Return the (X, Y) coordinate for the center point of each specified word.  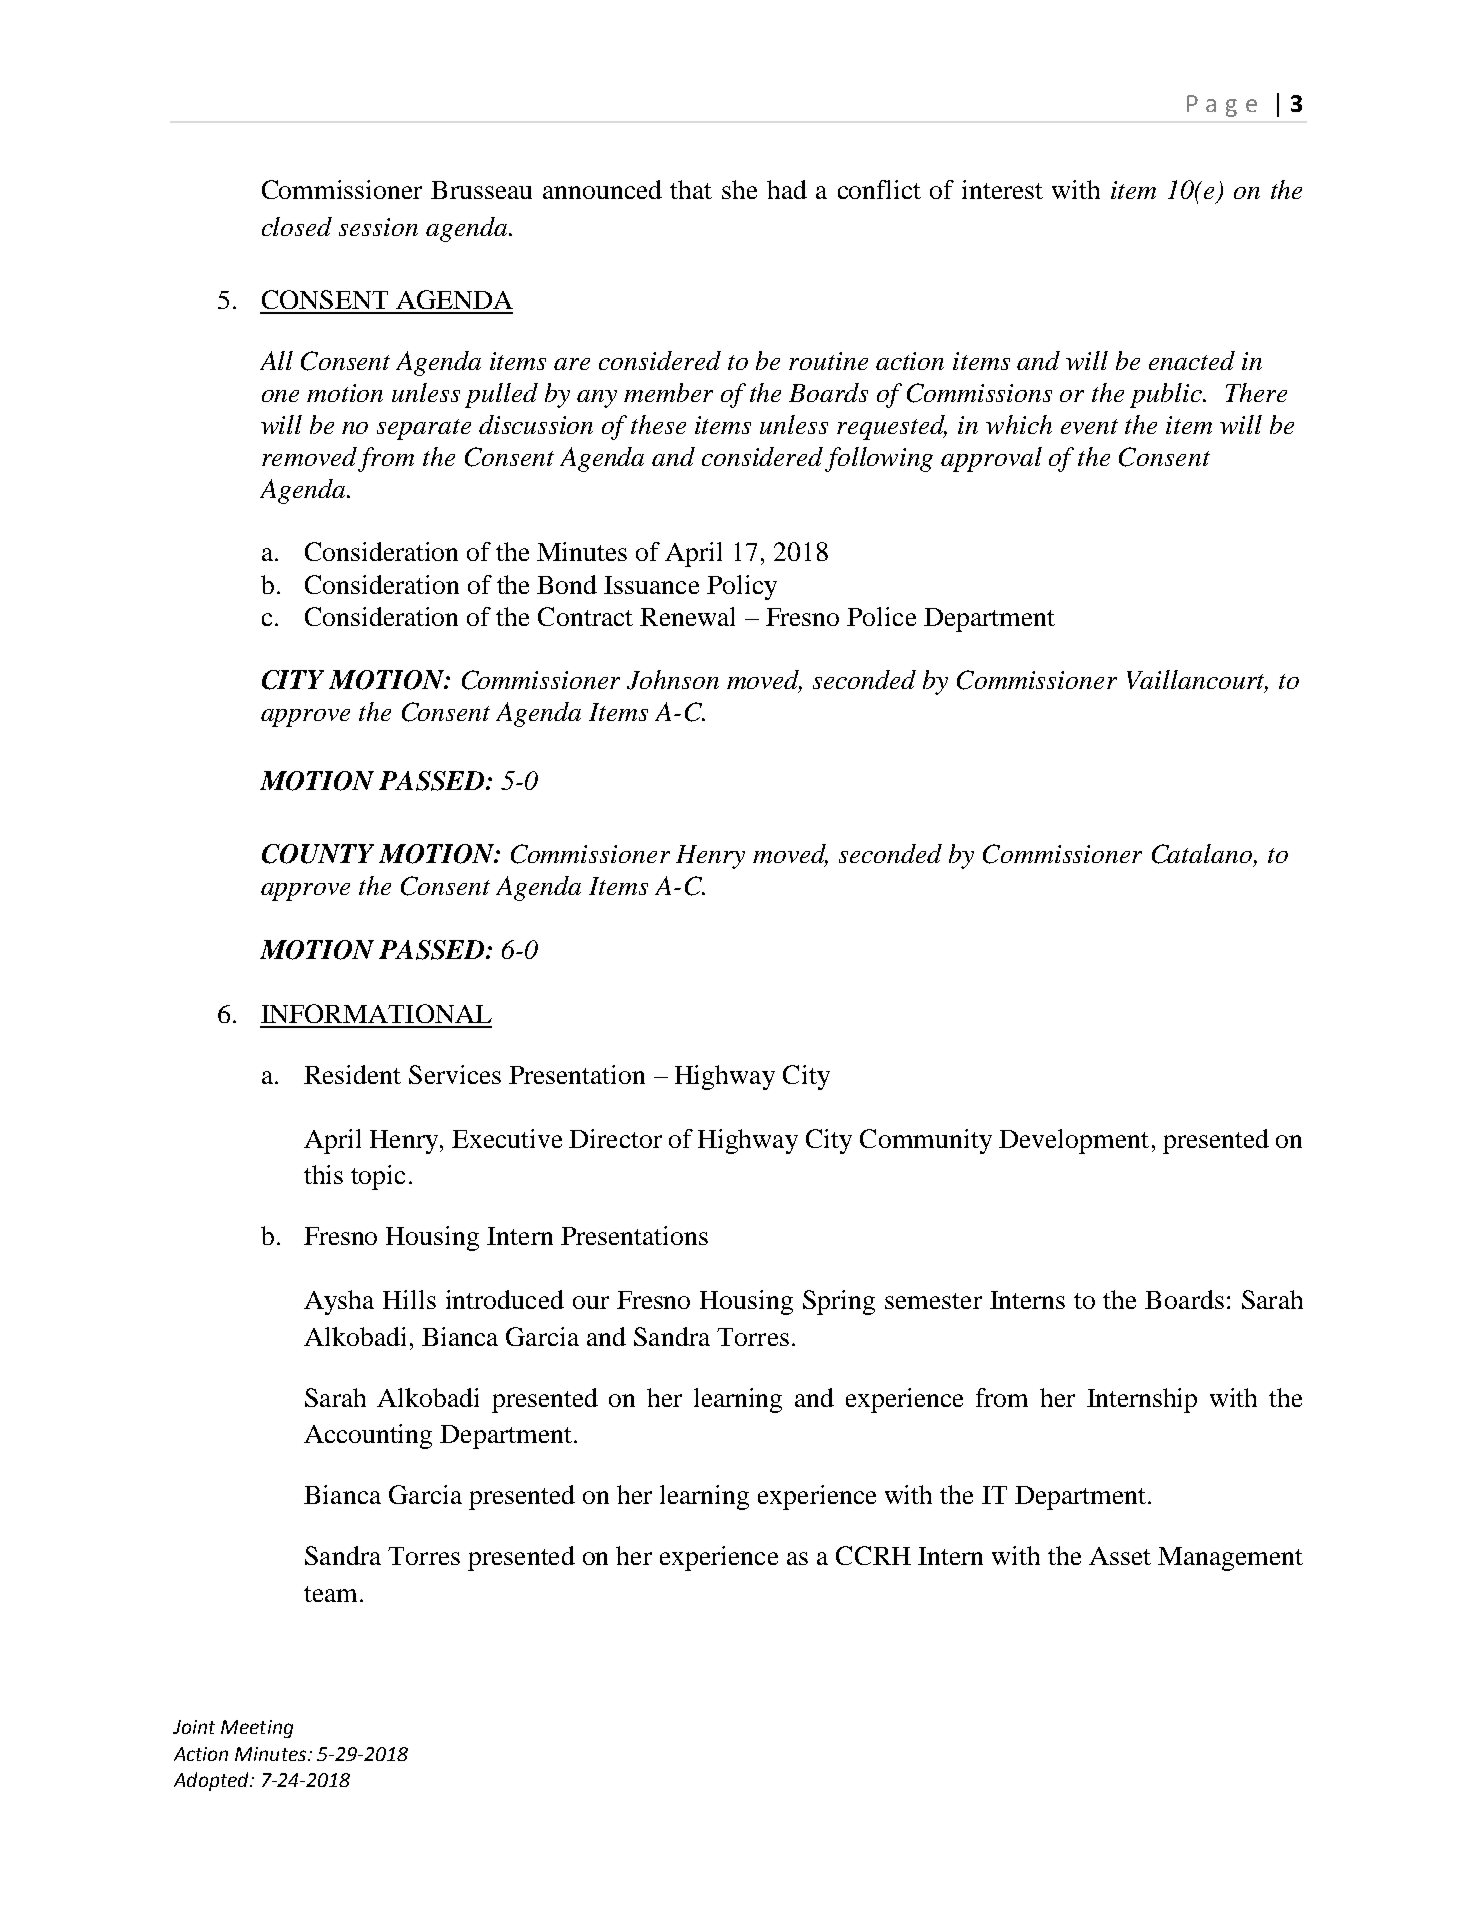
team (332, 1594)
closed (297, 226)
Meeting (257, 1729)
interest (1002, 189)
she (739, 189)
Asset (1120, 1556)
